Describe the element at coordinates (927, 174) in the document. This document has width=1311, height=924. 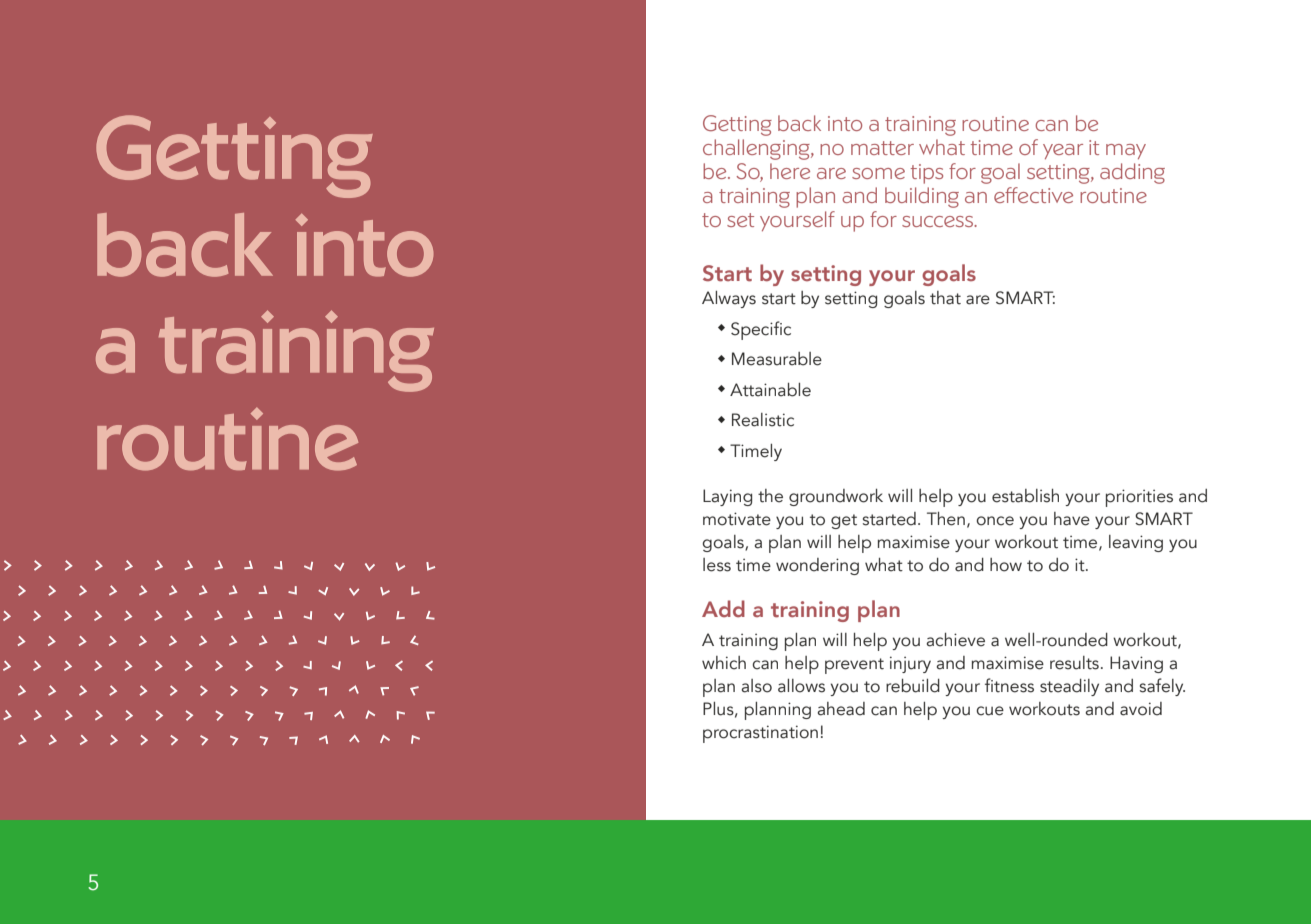
I see `tips` at that location.
